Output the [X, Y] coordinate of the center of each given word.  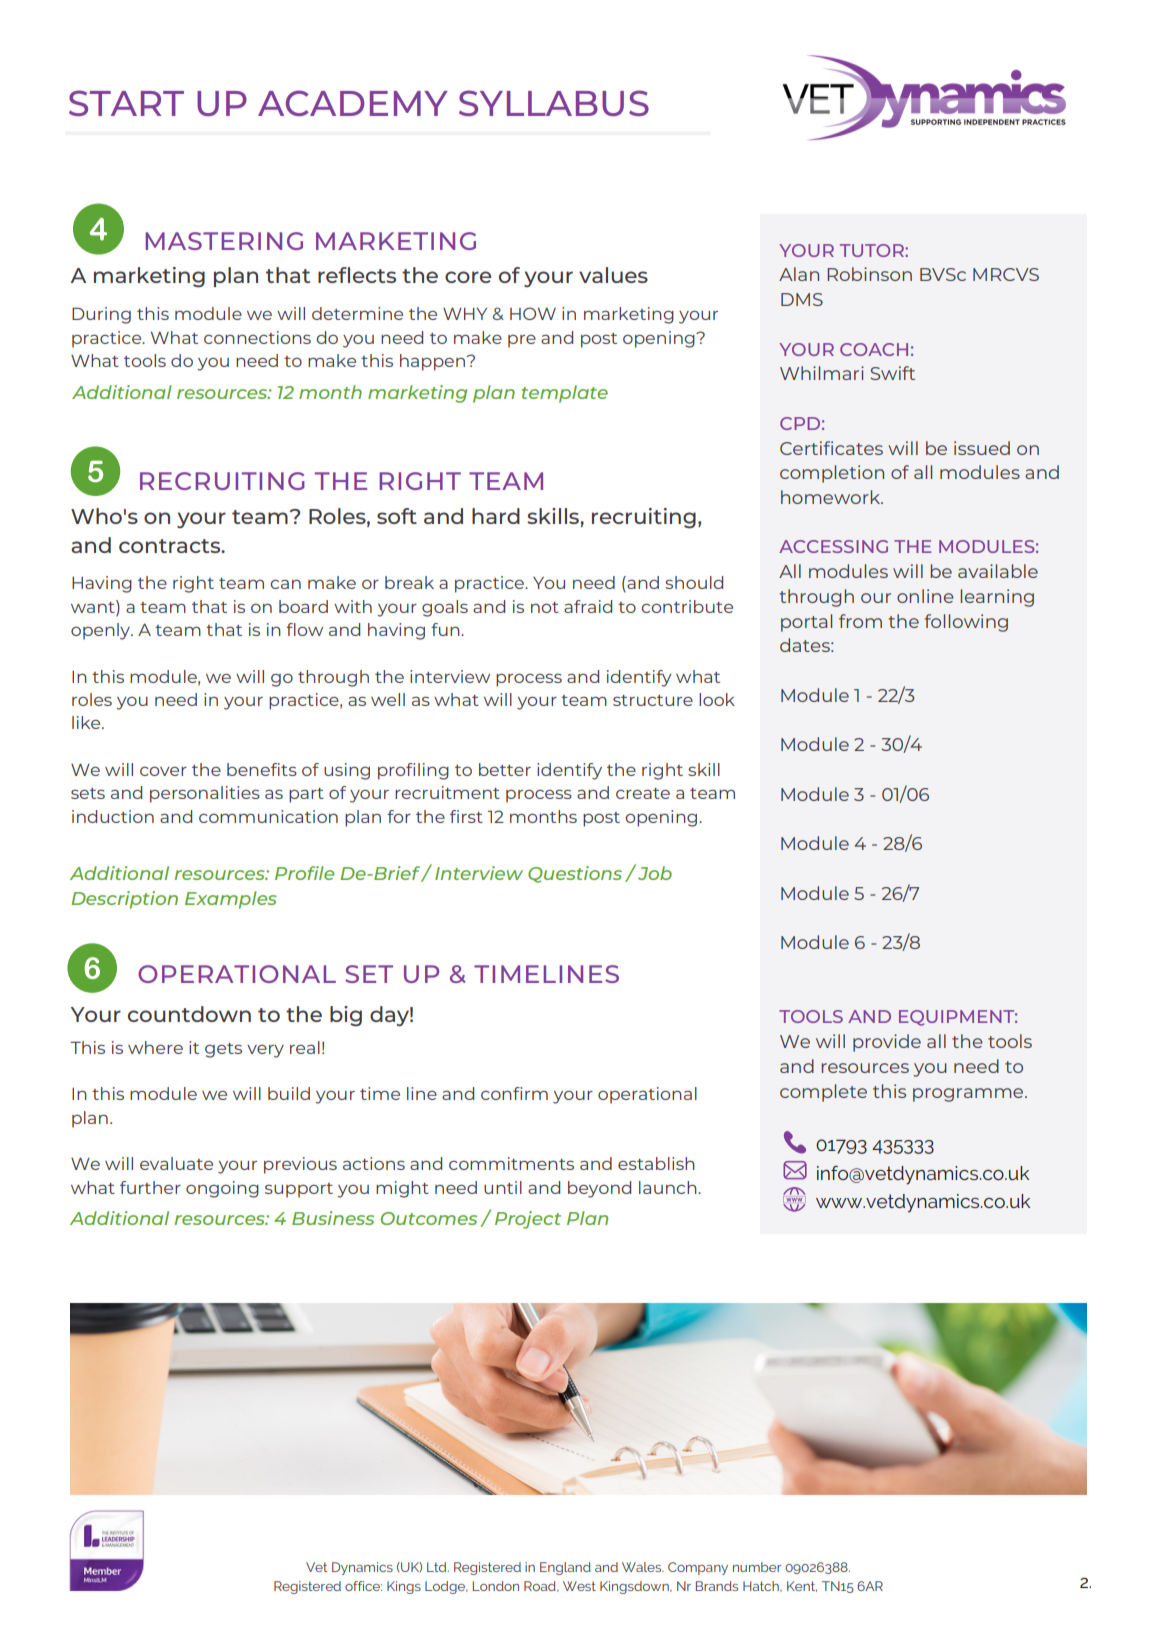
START [126, 103]
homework [832, 497]
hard [496, 516]
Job [653, 872]
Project [528, 1220]
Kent [802, 1586]
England [565, 1568]
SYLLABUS [554, 103]
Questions [575, 874]
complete [823, 1093]
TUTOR [873, 250]
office [363, 1586]
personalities [205, 794]
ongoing [222, 1189]
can [285, 584]
